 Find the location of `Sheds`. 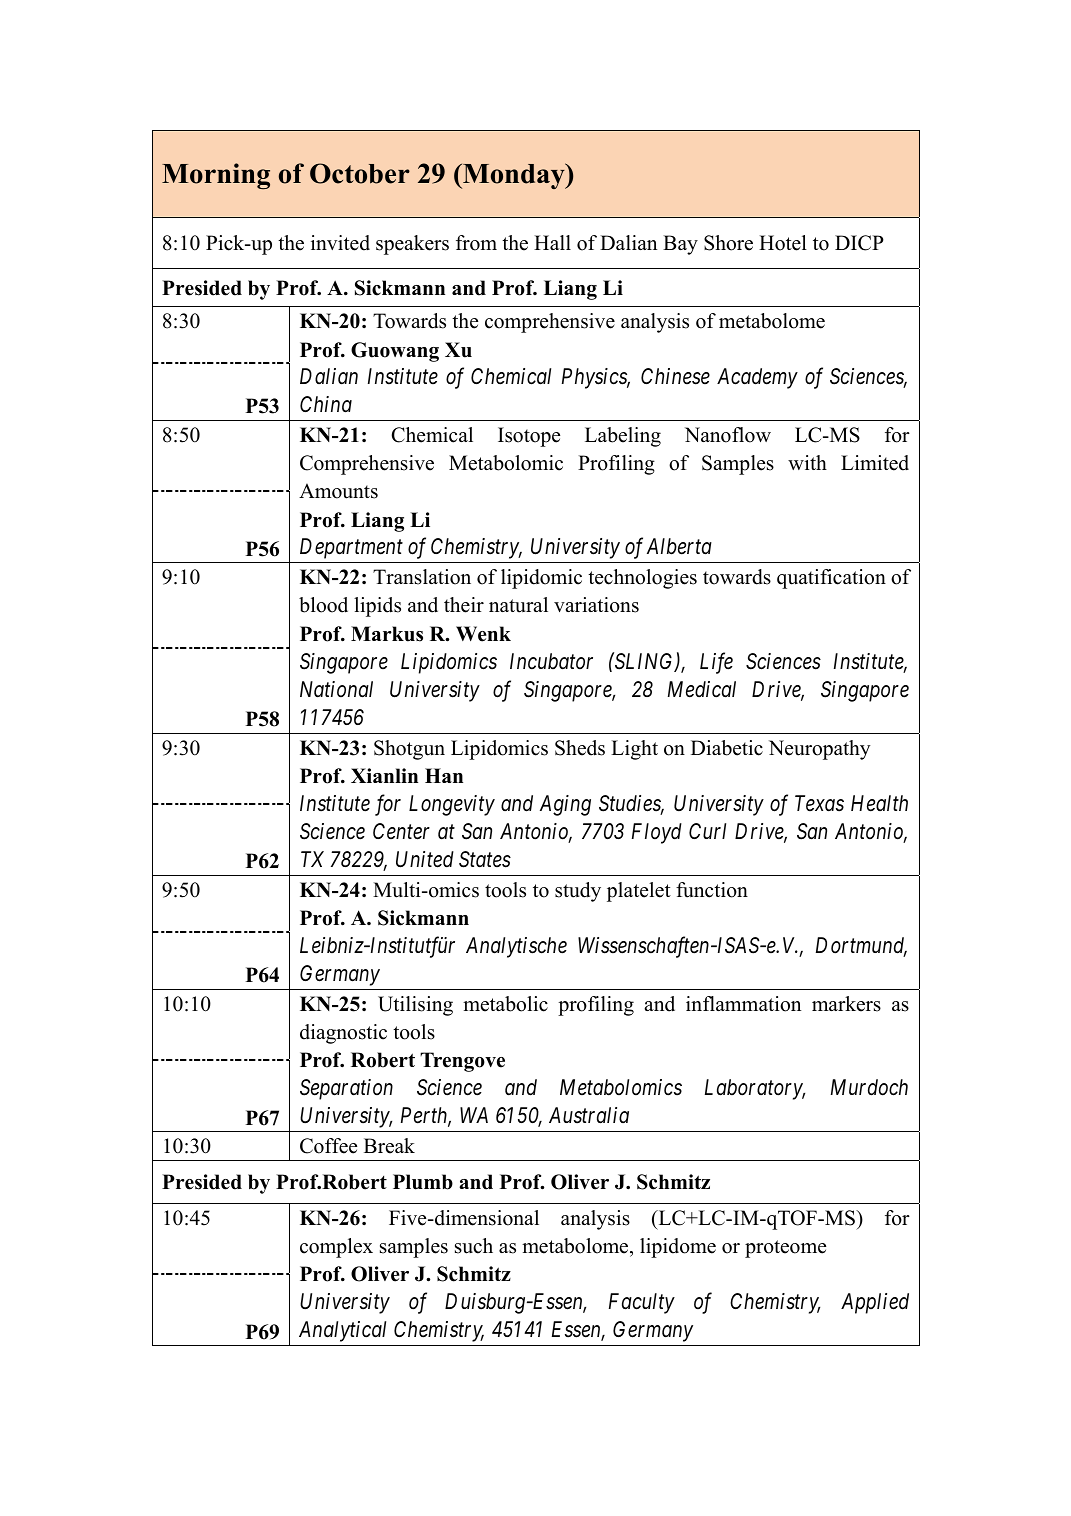

Sheds is located at coordinates (580, 748).
